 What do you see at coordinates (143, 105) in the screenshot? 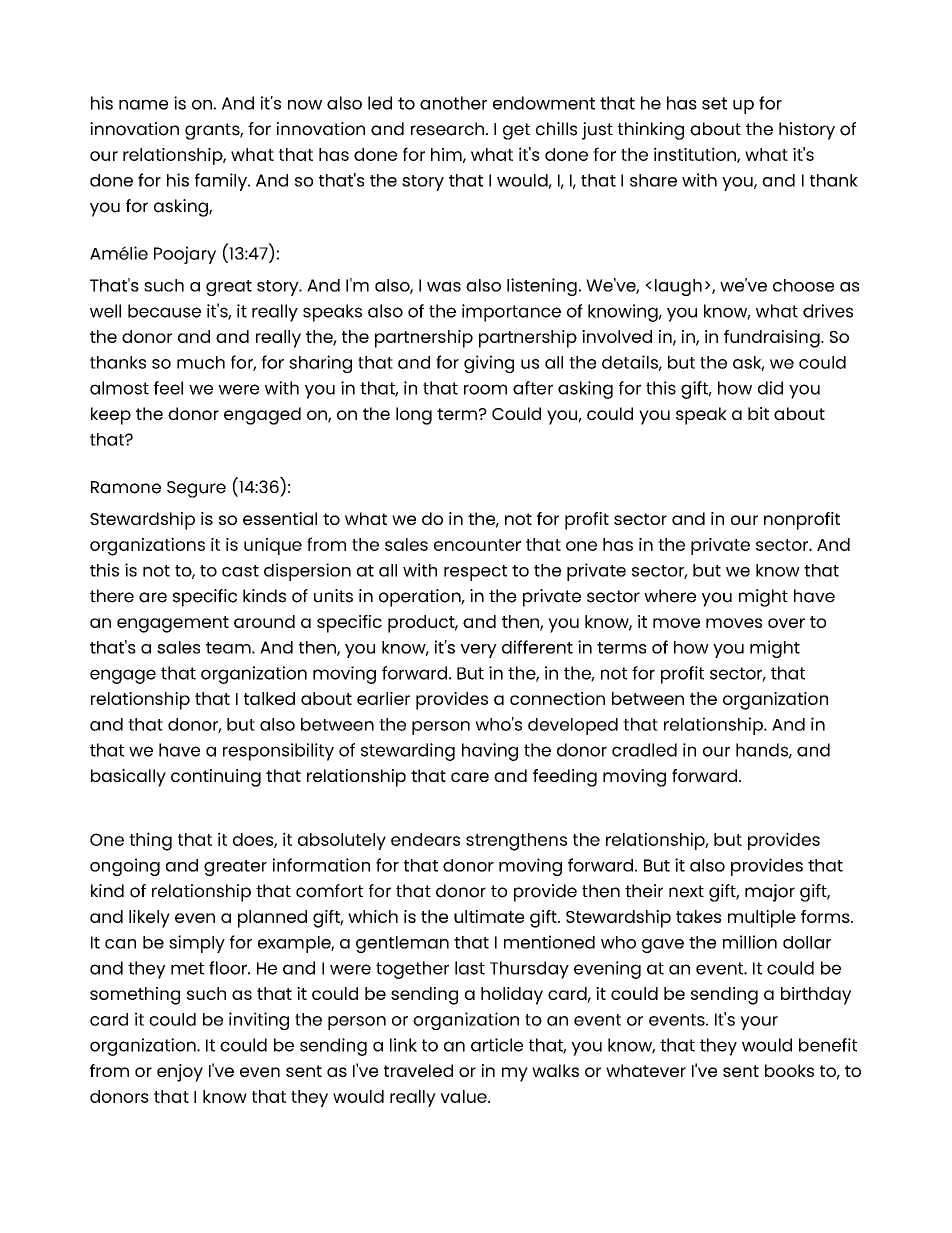
I see `name` at bounding box center [143, 105].
